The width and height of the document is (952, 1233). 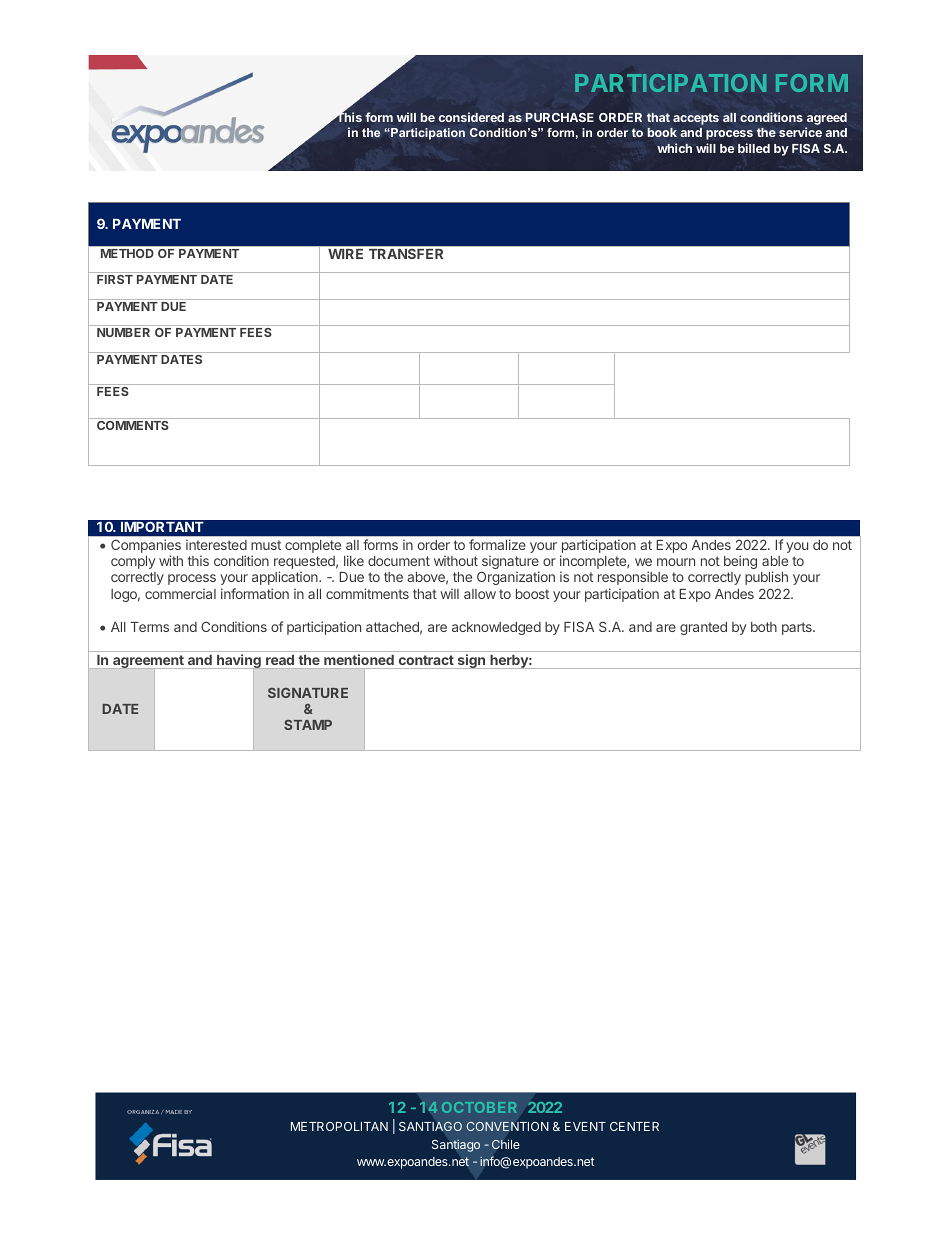 What do you see at coordinates (149, 627) in the document?
I see `Terms` at bounding box center [149, 627].
